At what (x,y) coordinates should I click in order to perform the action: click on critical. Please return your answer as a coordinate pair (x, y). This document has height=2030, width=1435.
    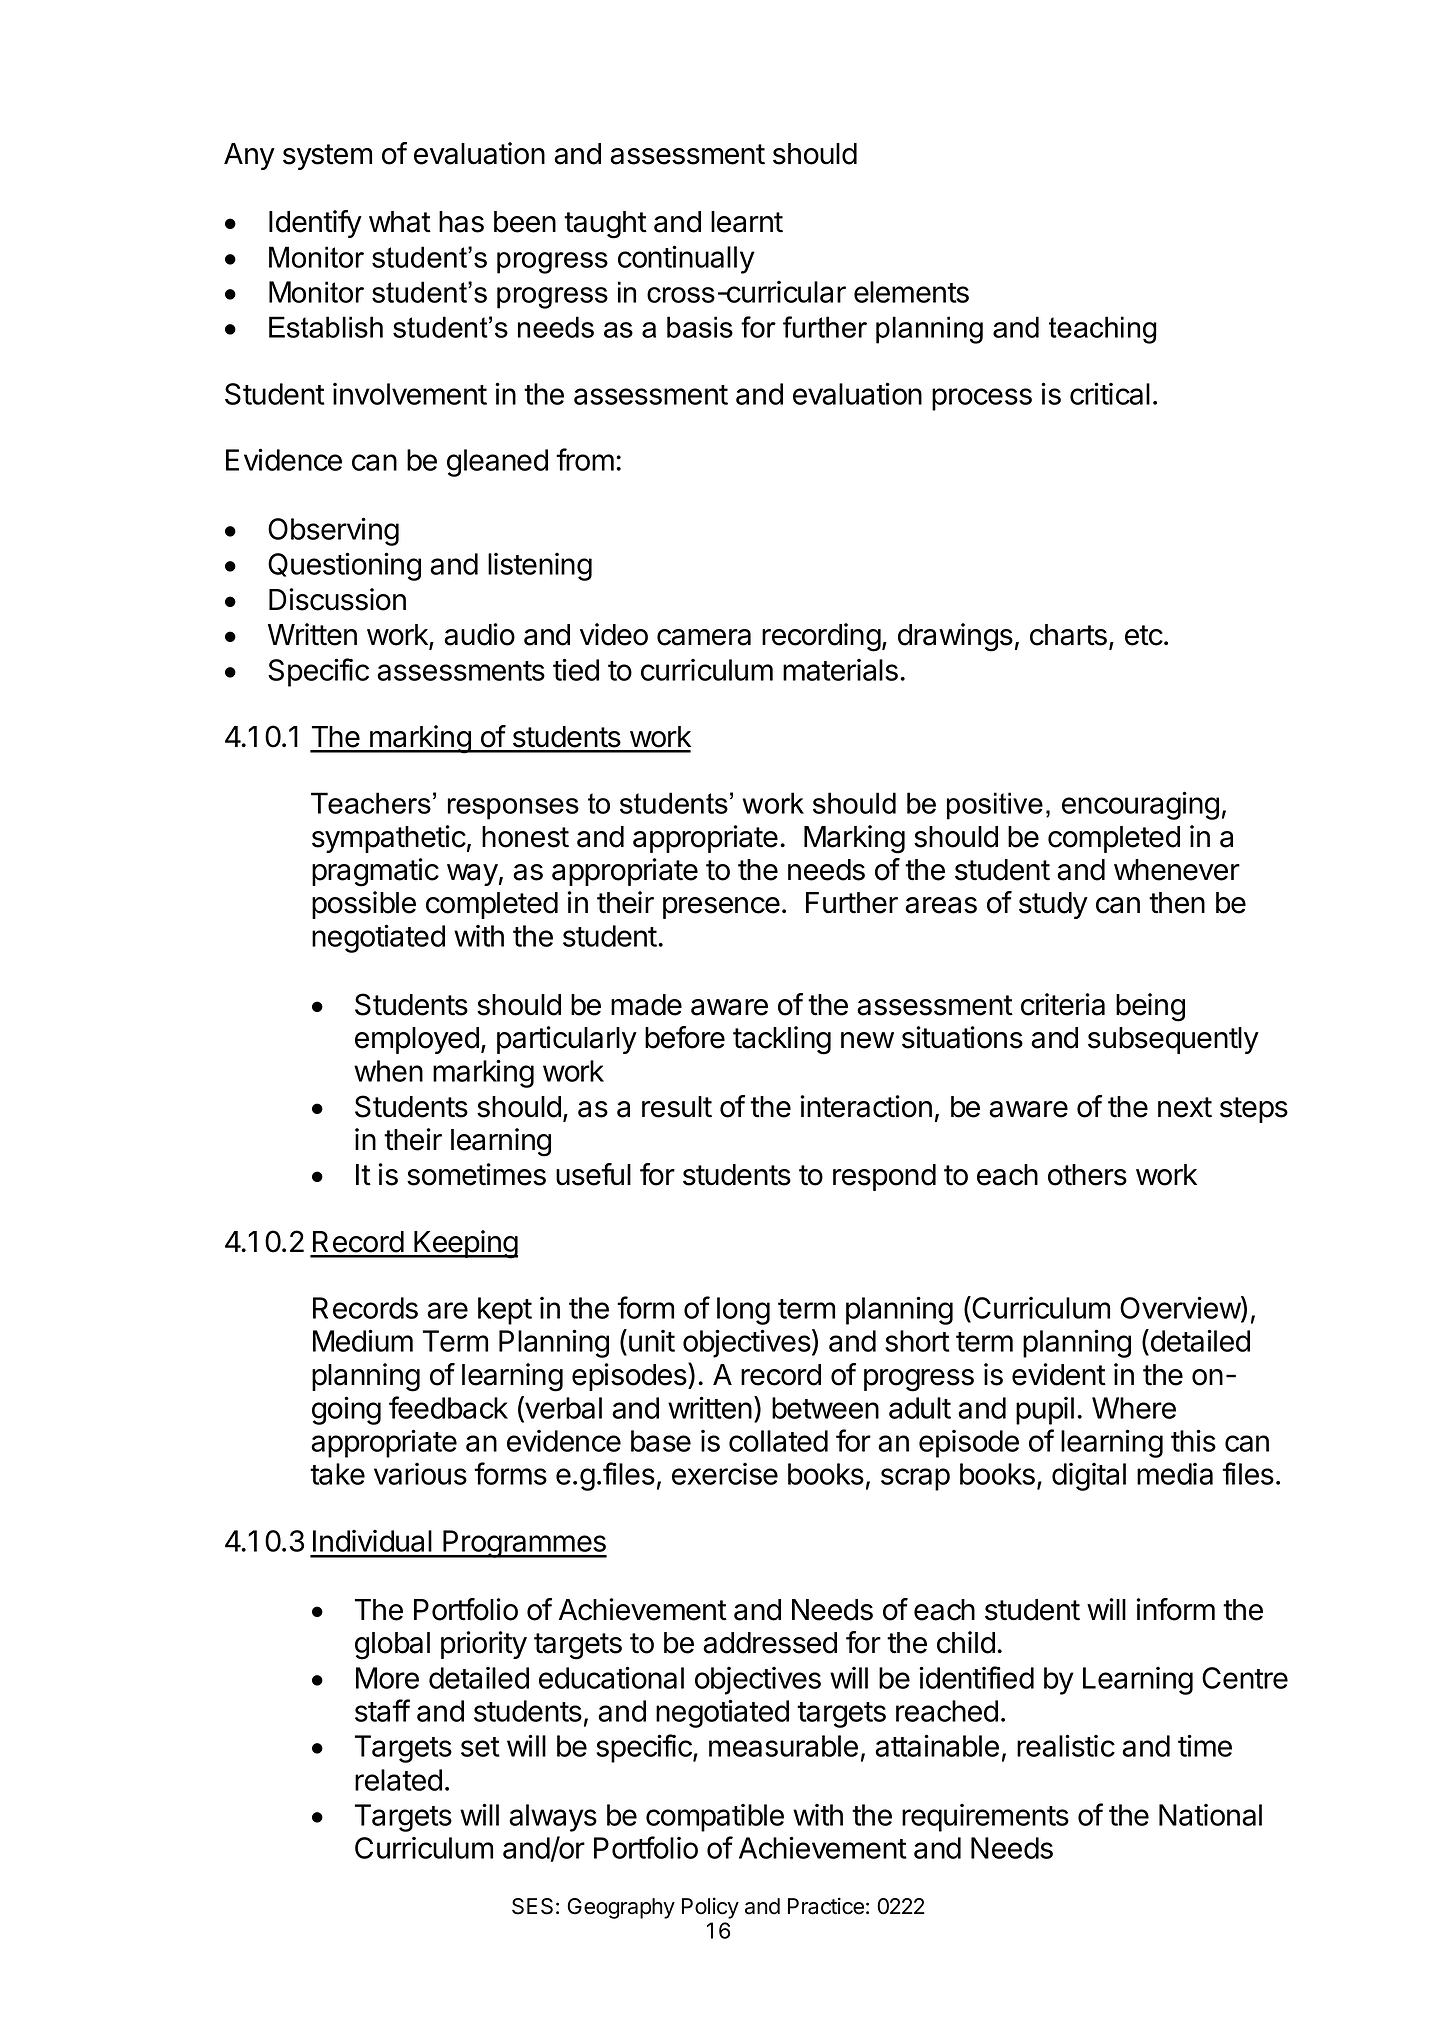
    Looking at the image, I should click on (1110, 393).
